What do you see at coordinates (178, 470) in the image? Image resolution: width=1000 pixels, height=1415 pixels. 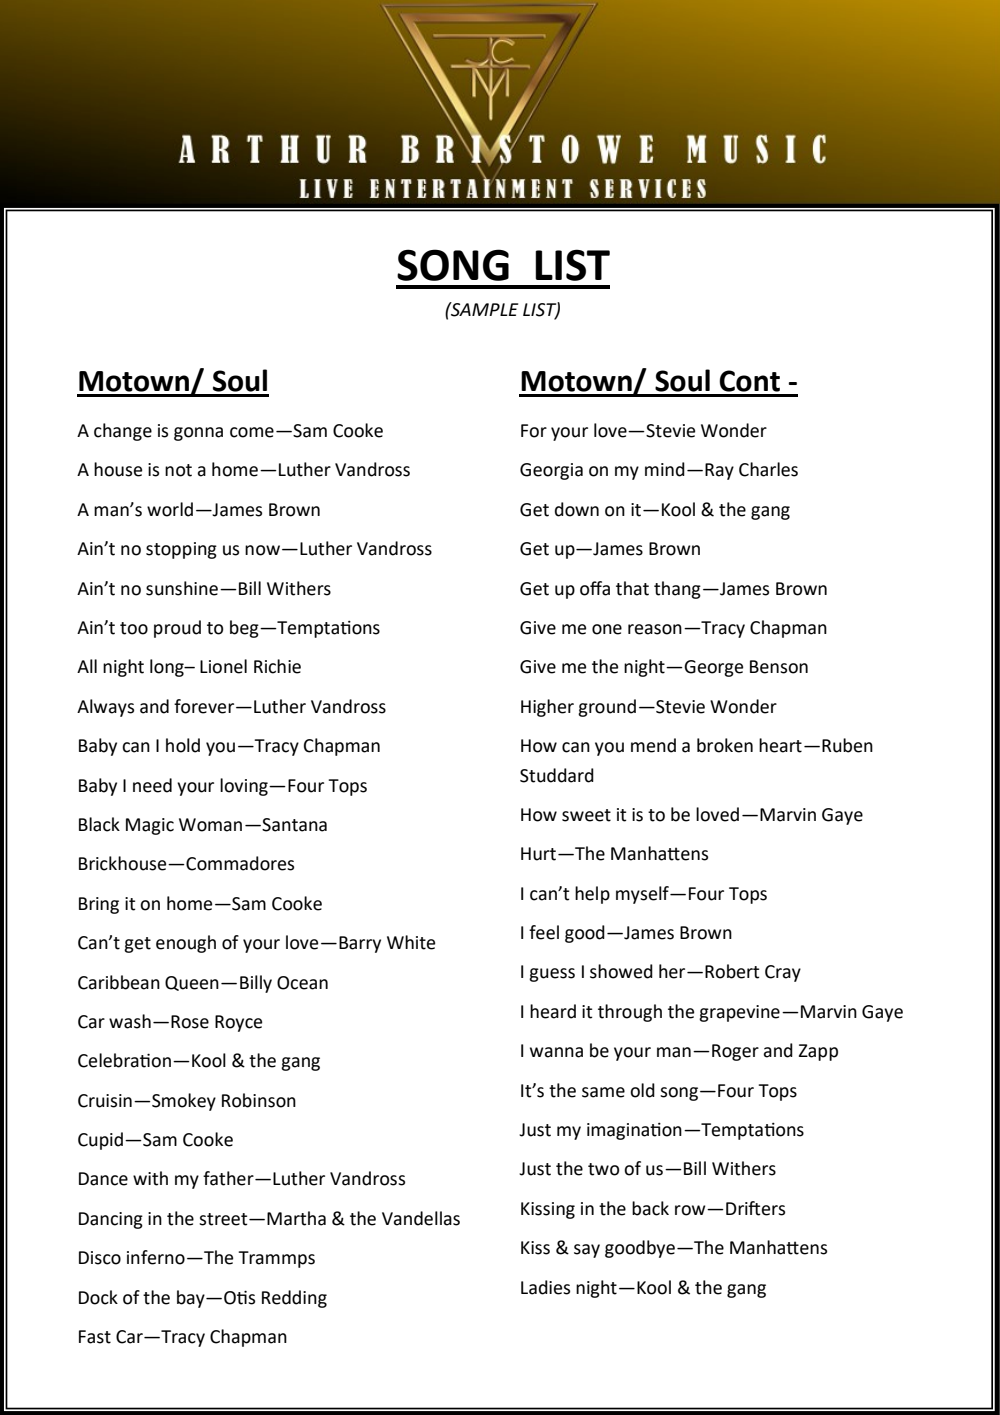 I see `not` at bounding box center [178, 470].
